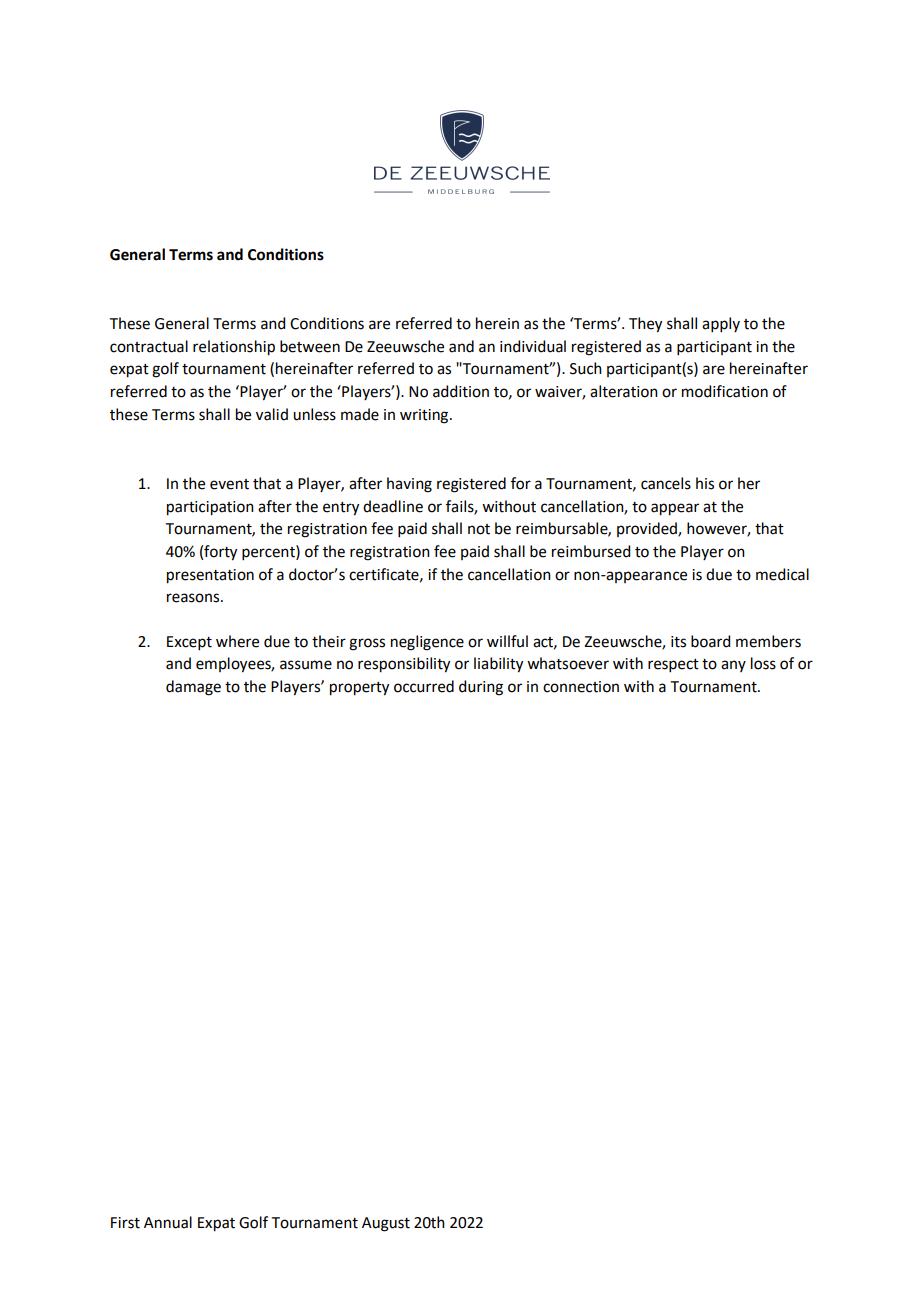  Describe the element at coordinates (721, 324) in the page. I see `apply` at that location.
